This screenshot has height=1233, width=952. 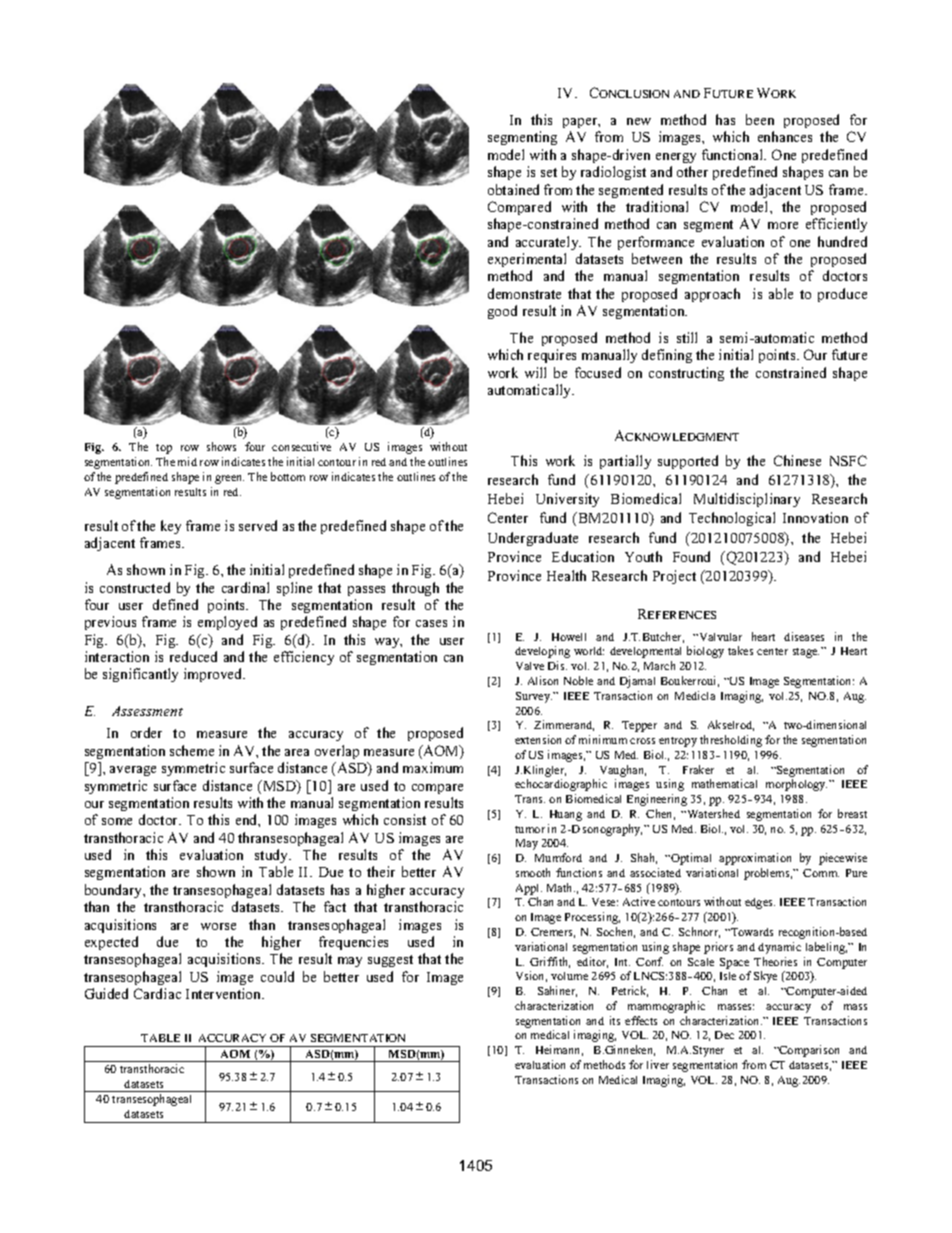 What do you see at coordinates (804, 636) in the screenshot?
I see `diseases` at bounding box center [804, 636].
